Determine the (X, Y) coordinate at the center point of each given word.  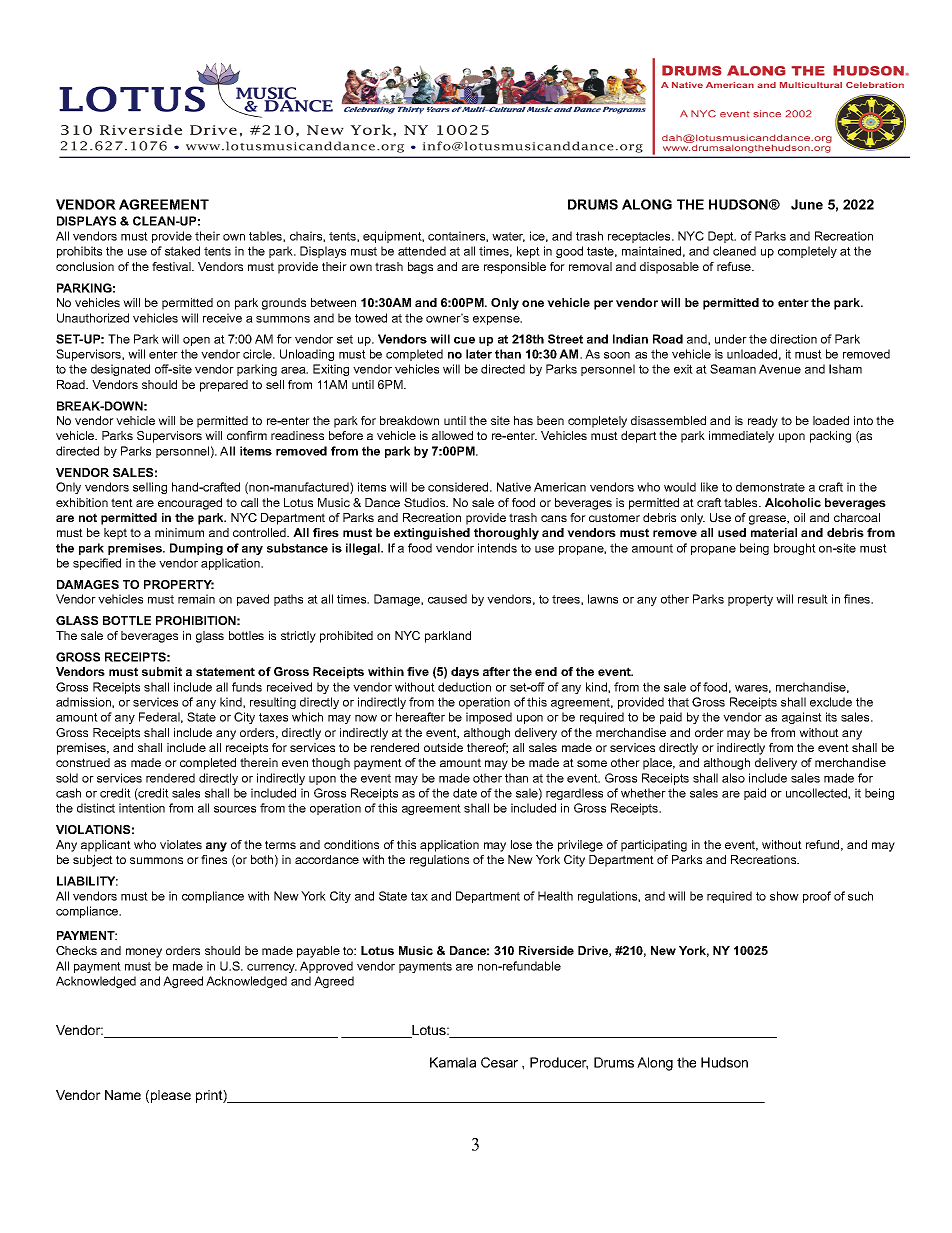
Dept (722, 237)
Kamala (453, 1062)
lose (521, 844)
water (508, 237)
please (171, 1096)
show (784, 896)
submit (162, 671)
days (465, 673)
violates (181, 844)
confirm (247, 435)
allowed (452, 435)
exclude (831, 702)
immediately (741, 437)
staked (182, 251)
